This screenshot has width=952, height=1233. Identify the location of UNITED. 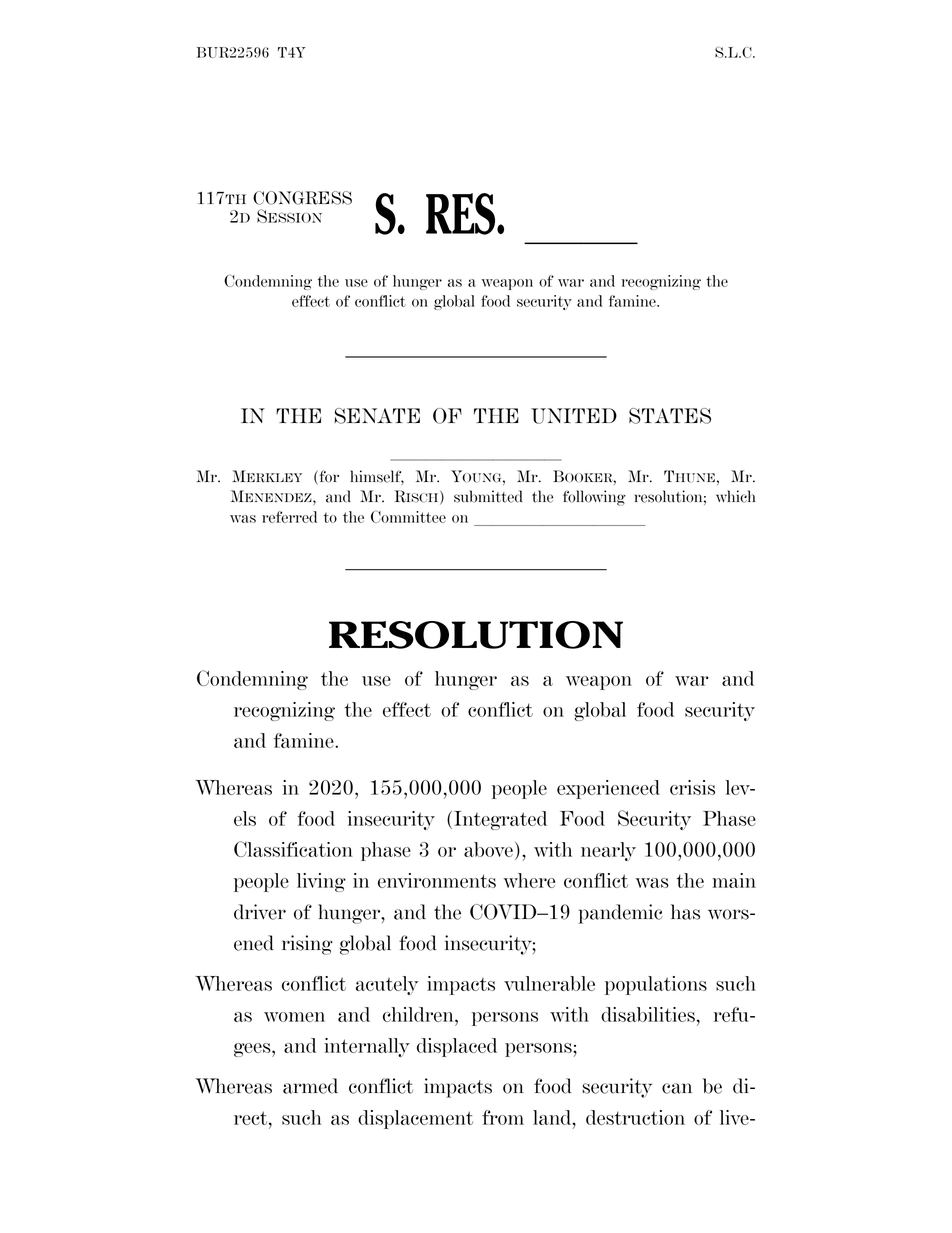
(574, 416).
